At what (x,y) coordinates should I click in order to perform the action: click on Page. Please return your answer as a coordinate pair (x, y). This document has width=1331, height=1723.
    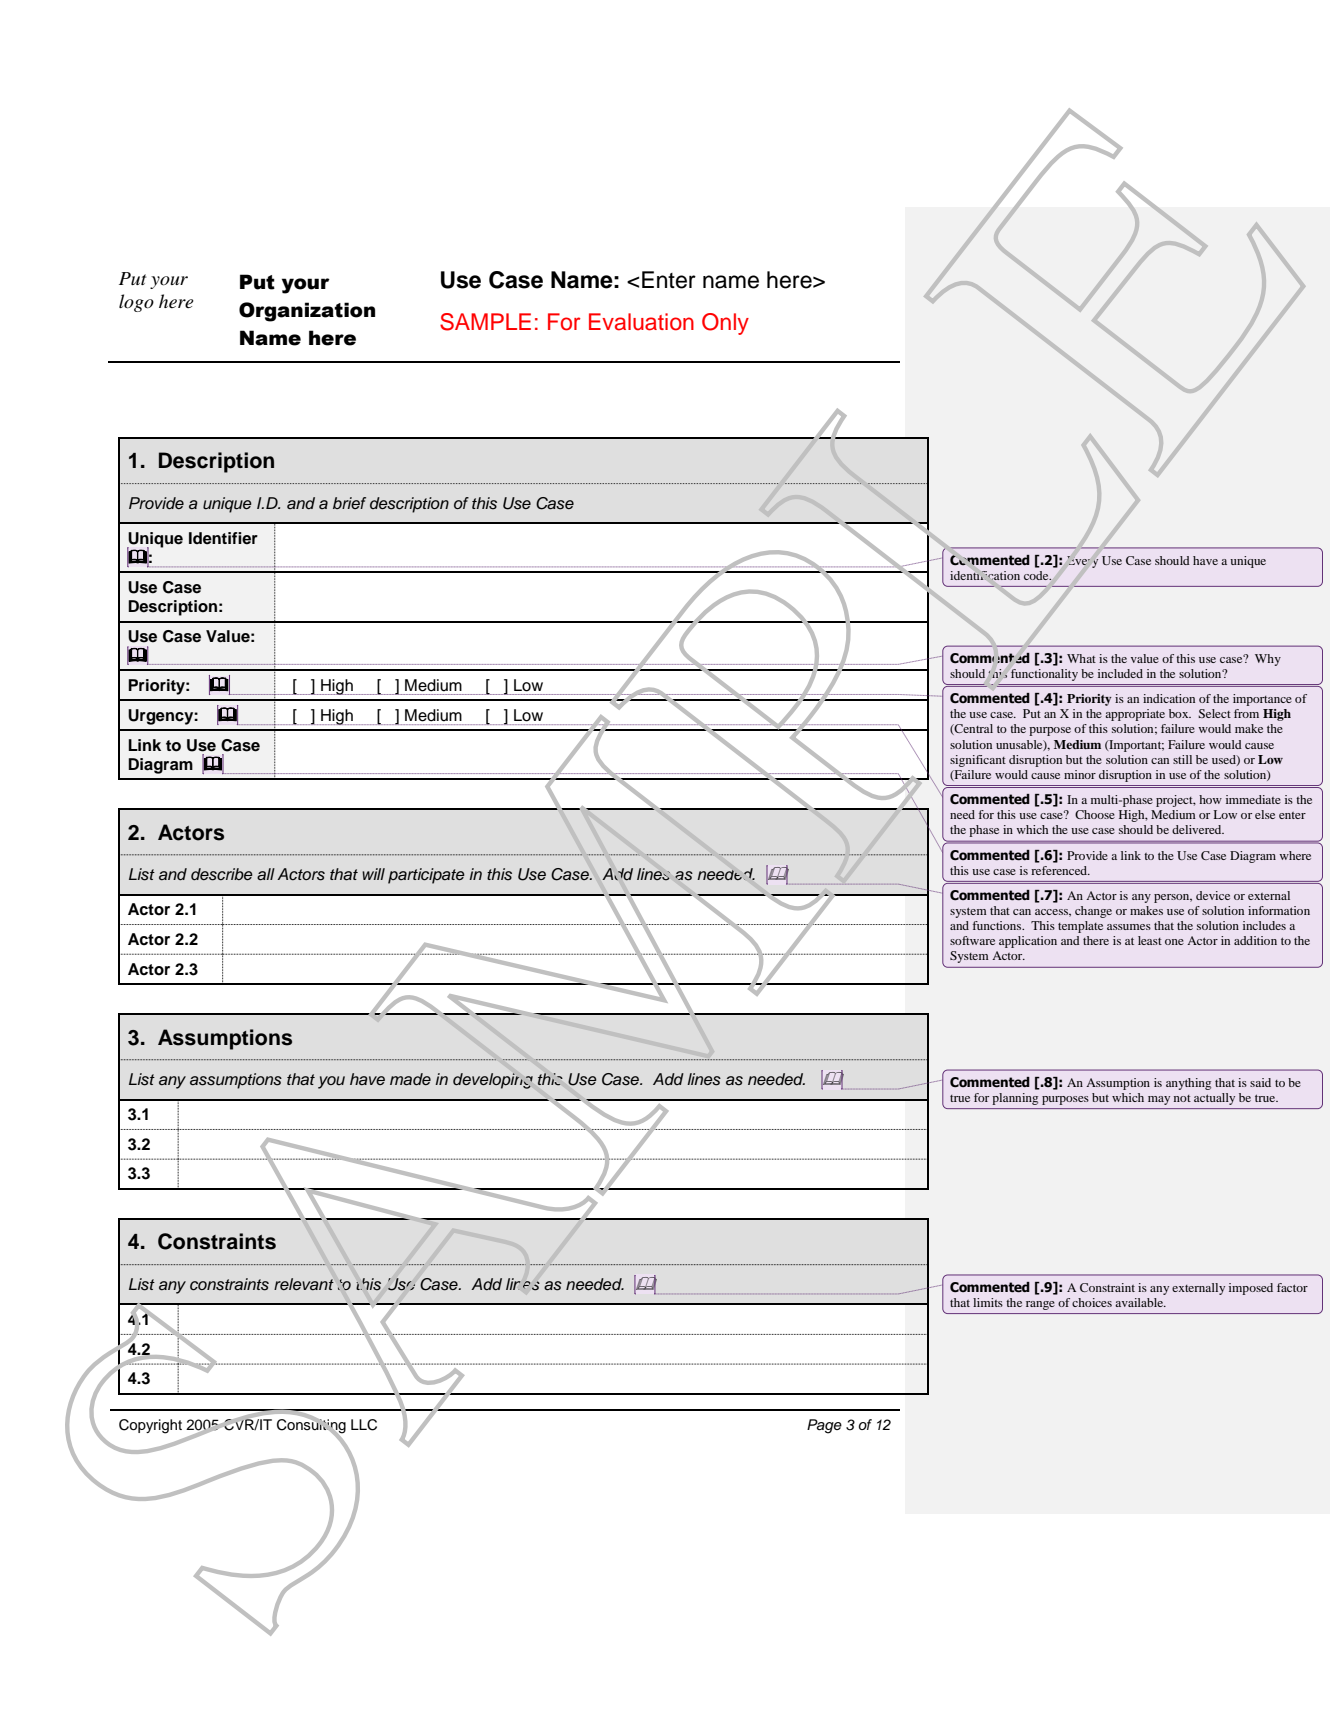
    Looking at the image, I should click on (824, 1426).
